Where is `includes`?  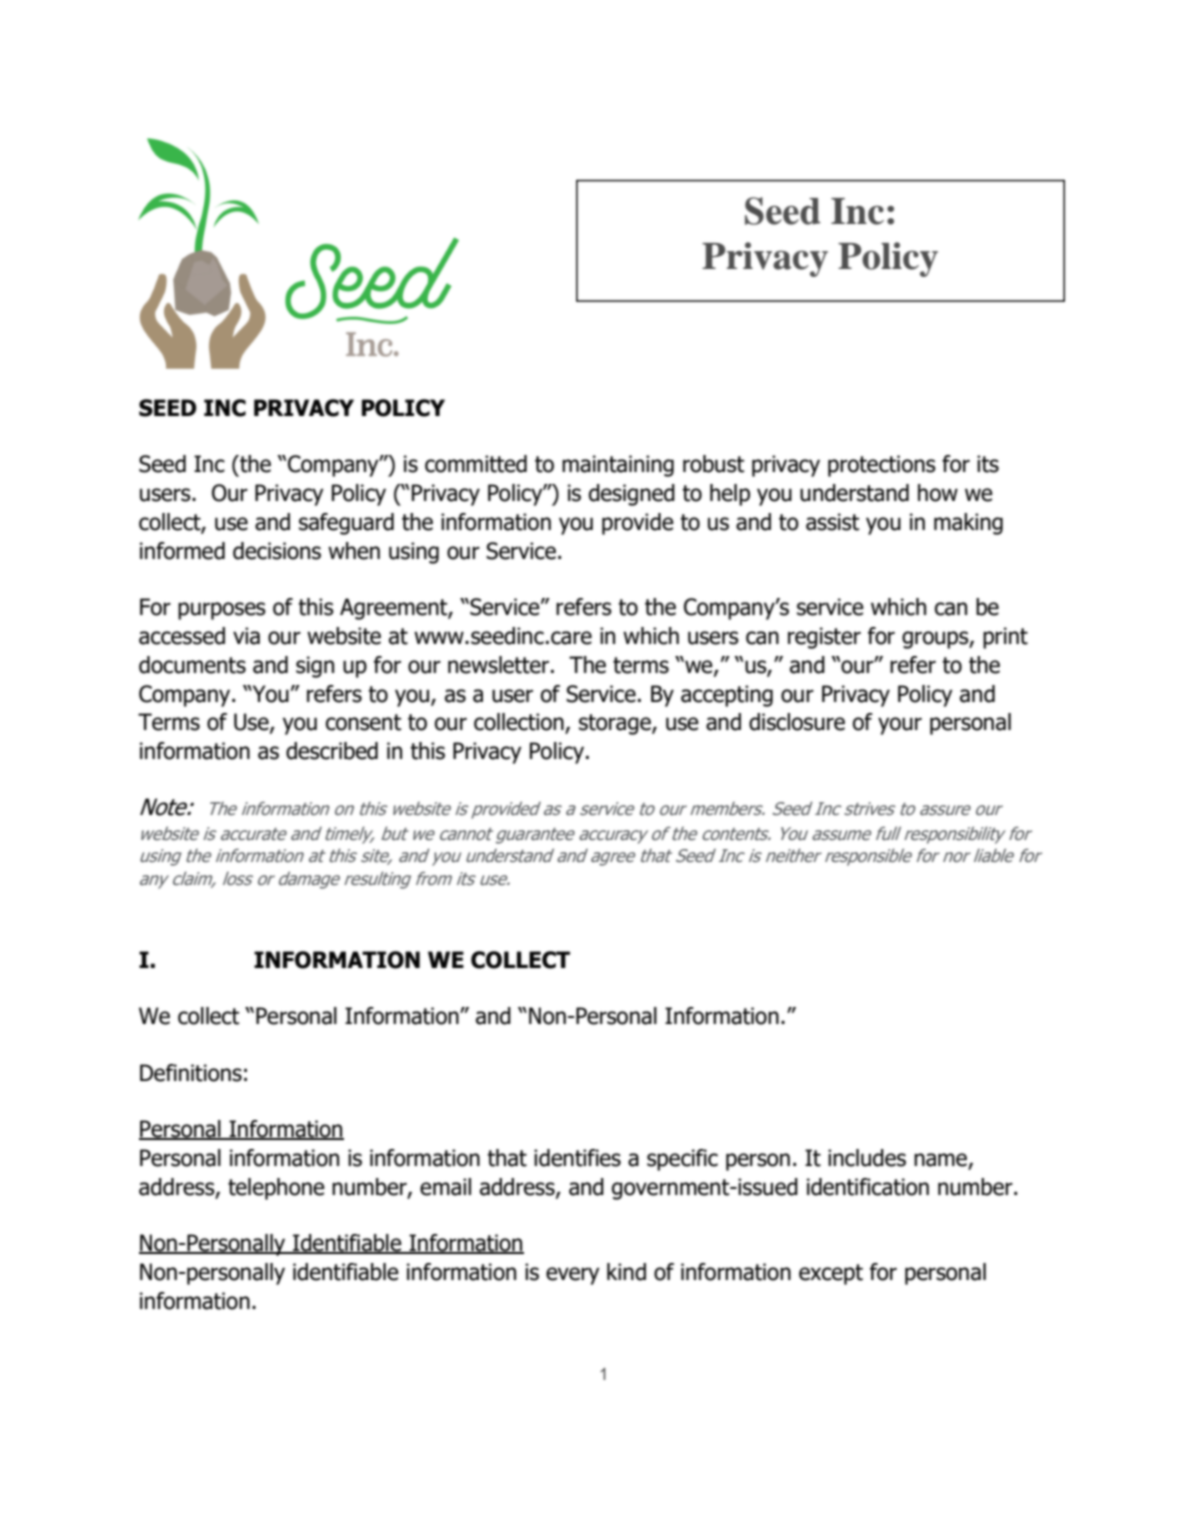 includes is located at coordinates (867, 1158).
